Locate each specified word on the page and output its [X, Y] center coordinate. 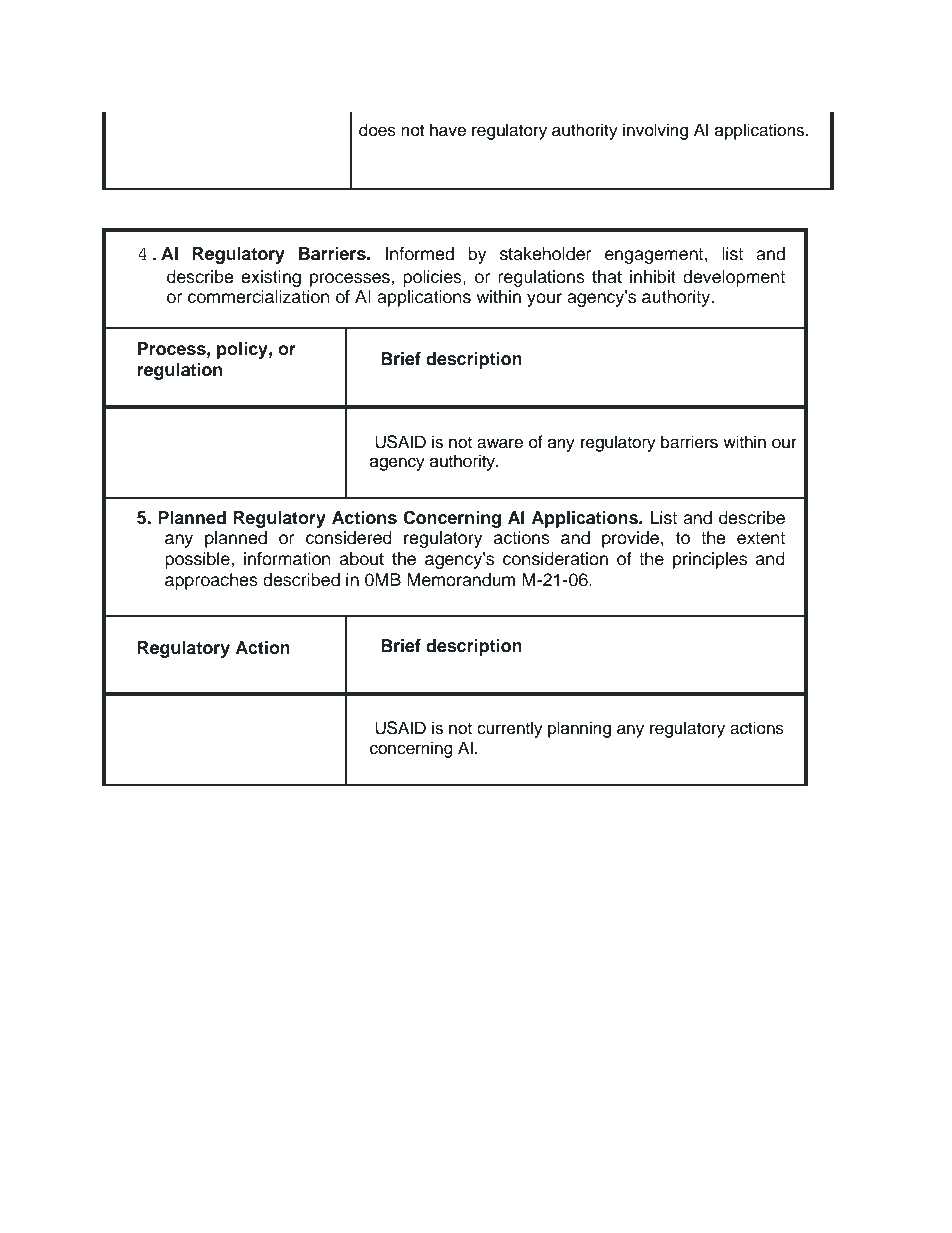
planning [579, 729]
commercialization [259, 297]
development [734, 278]
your [544, 300]
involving [655, 131]
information [287, 559]
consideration [555, 559]
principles [710, 560]
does [377, 130]
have [448, 130]
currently [510, 729]
